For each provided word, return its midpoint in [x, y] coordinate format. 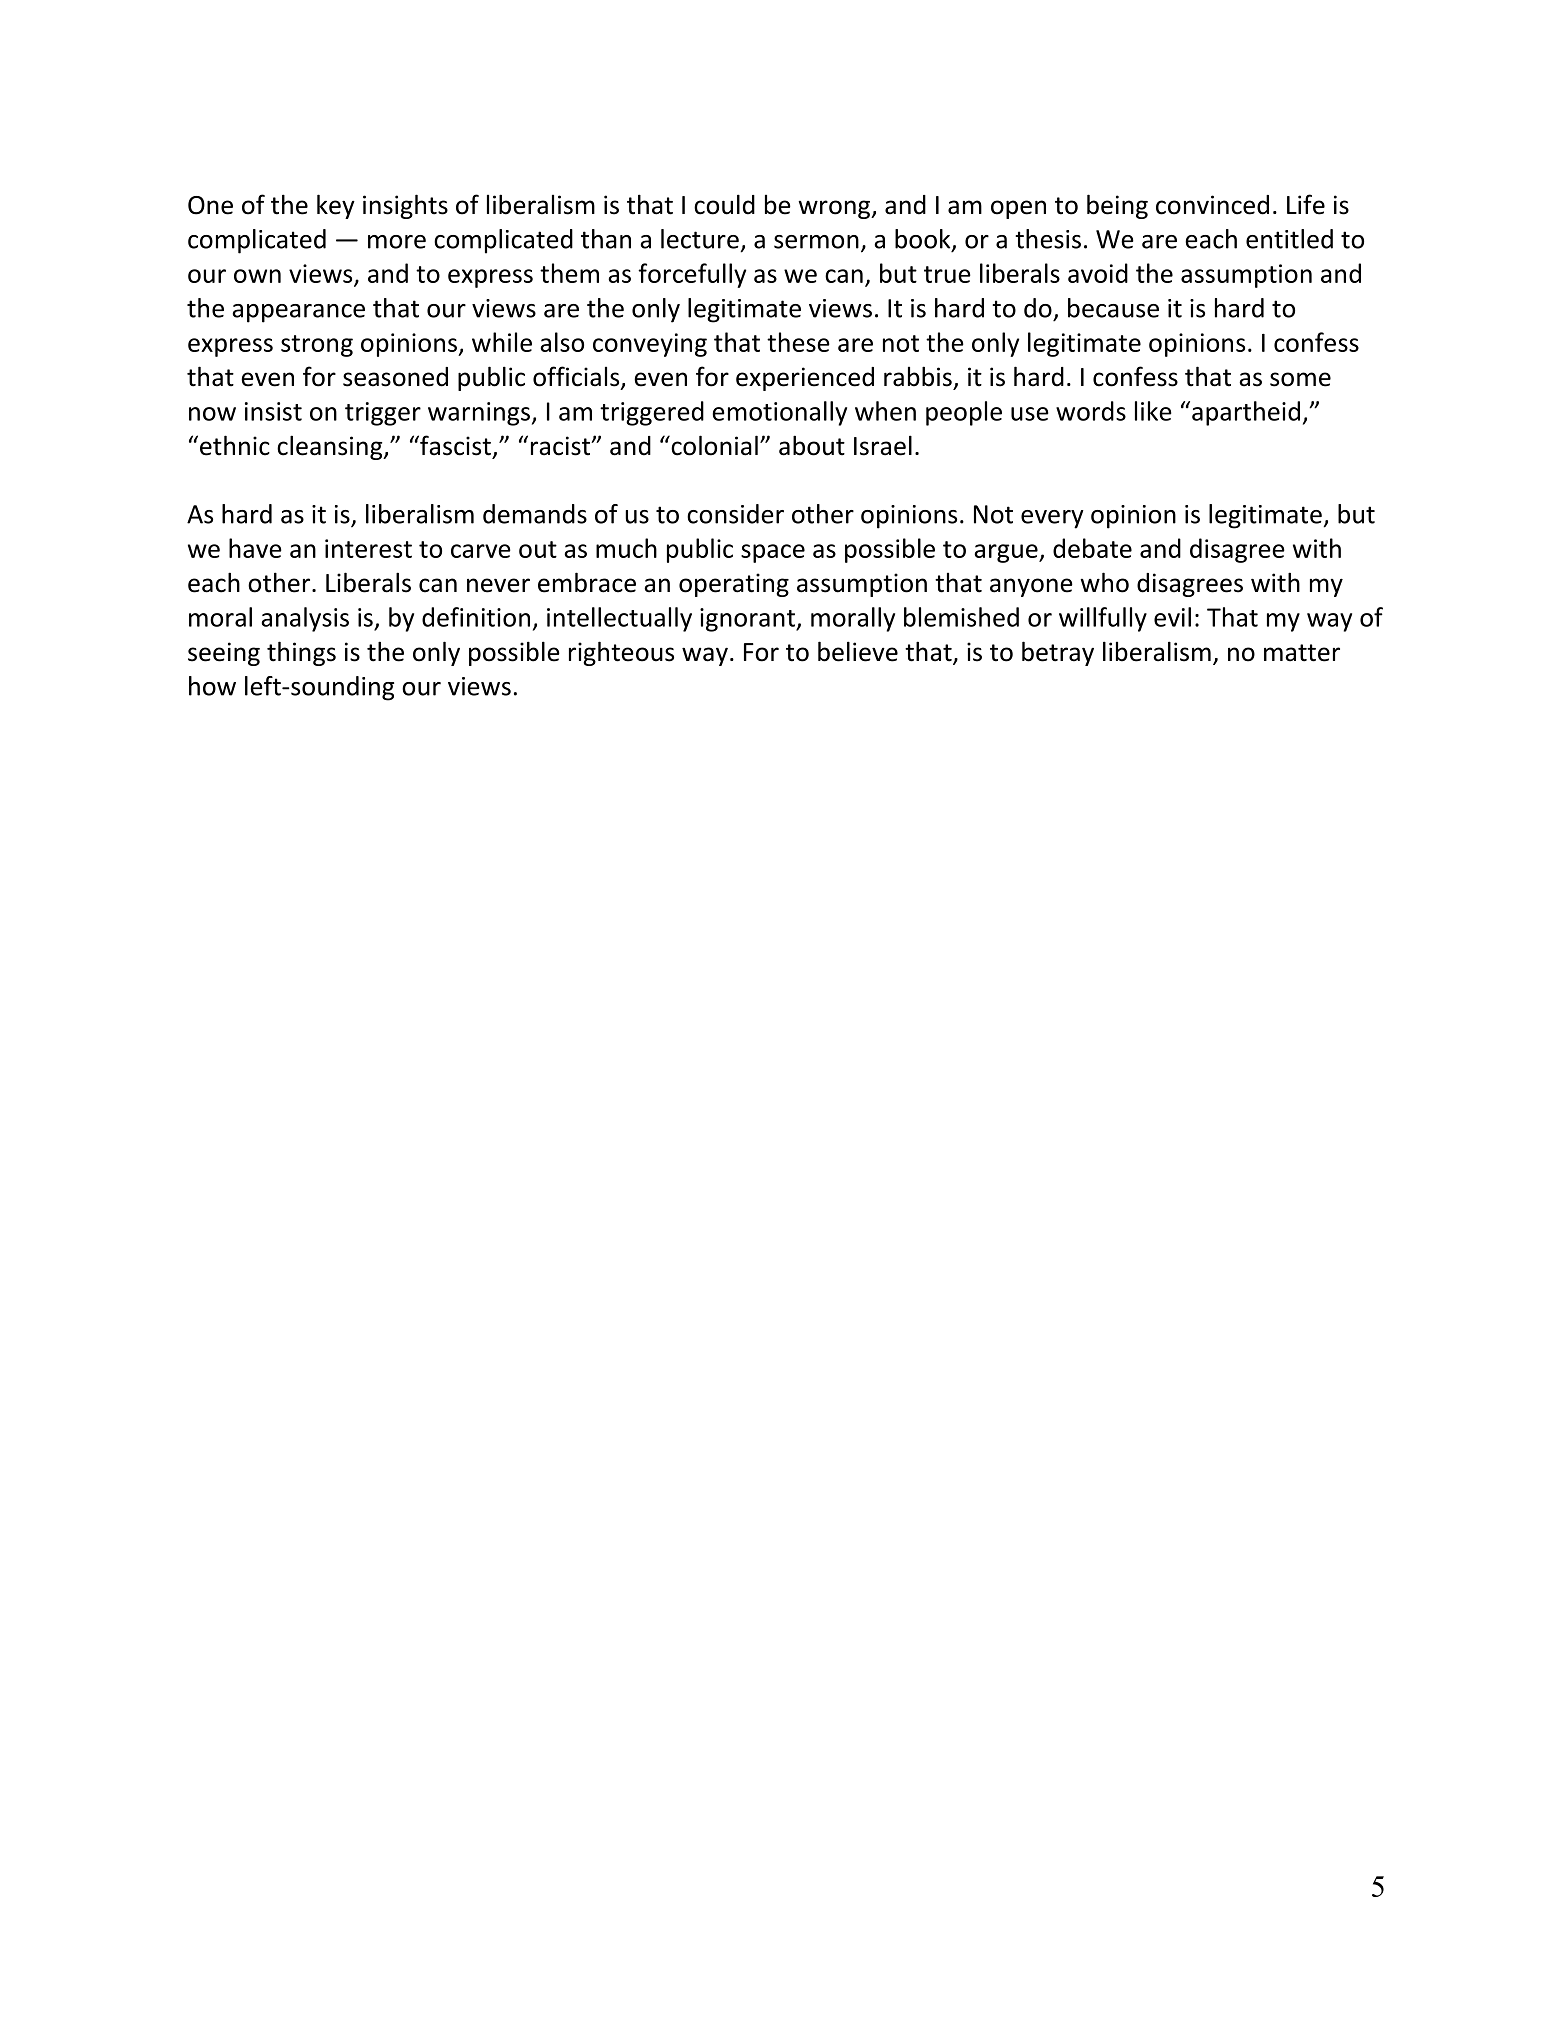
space [773, 553]
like [1153, 411]
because [1113, 308]
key [336, 206]
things [301, 653]
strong [317, 346]
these [798, 342]
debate [1092, 548]
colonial [713, 445]
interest [368, 548]
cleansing [331, 447]
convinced [1212, 205]
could [724, 204]
